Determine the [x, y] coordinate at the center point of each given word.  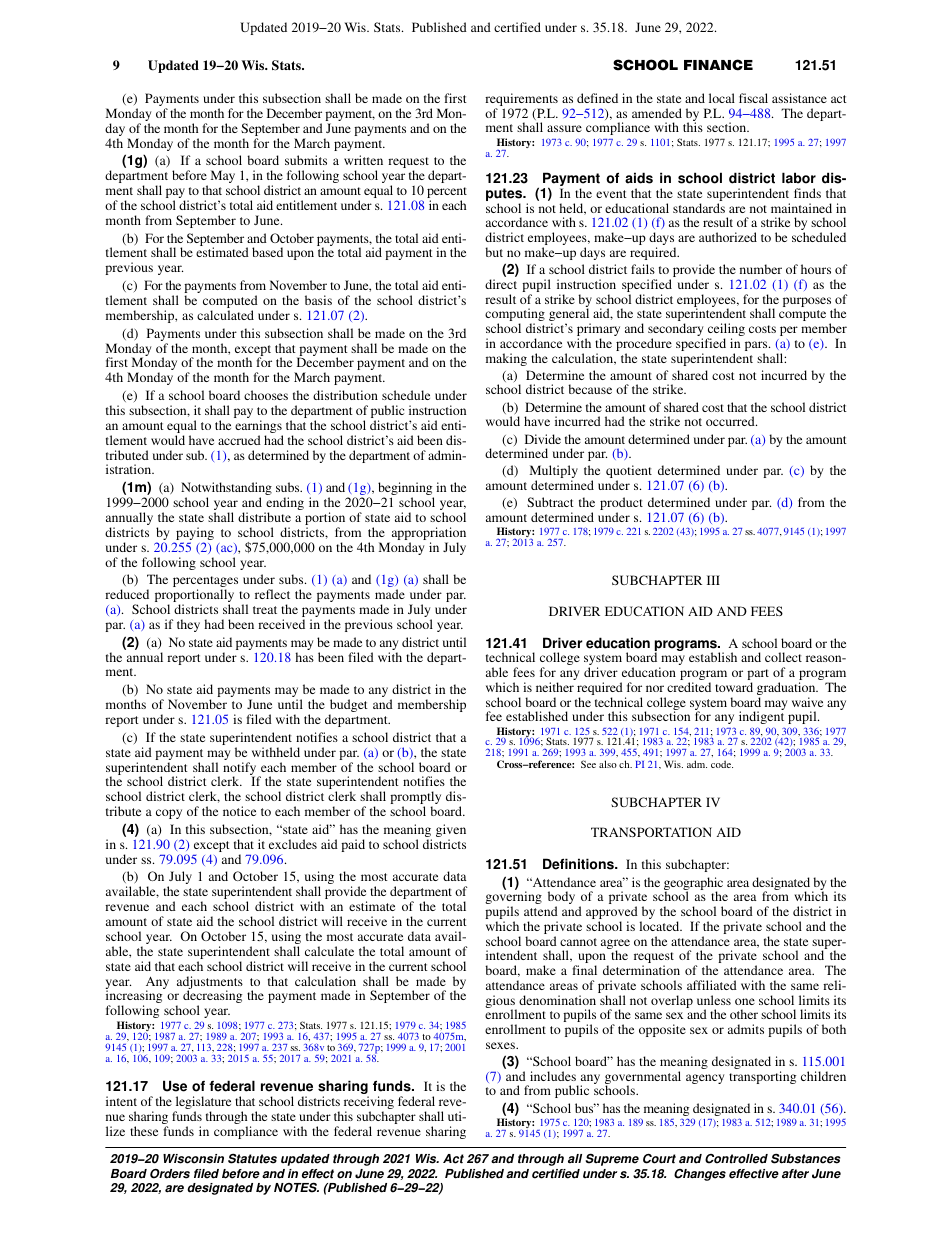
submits [306, 160]
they [188, 625]
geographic [693, 885]
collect [783, 657]
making [506, 359]
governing [513, 899]
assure [564, 128]
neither [555, 687]
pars [757, 347]
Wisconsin [193, 1159]
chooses [266, 395]
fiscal [753, 98]
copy [169, 814]
